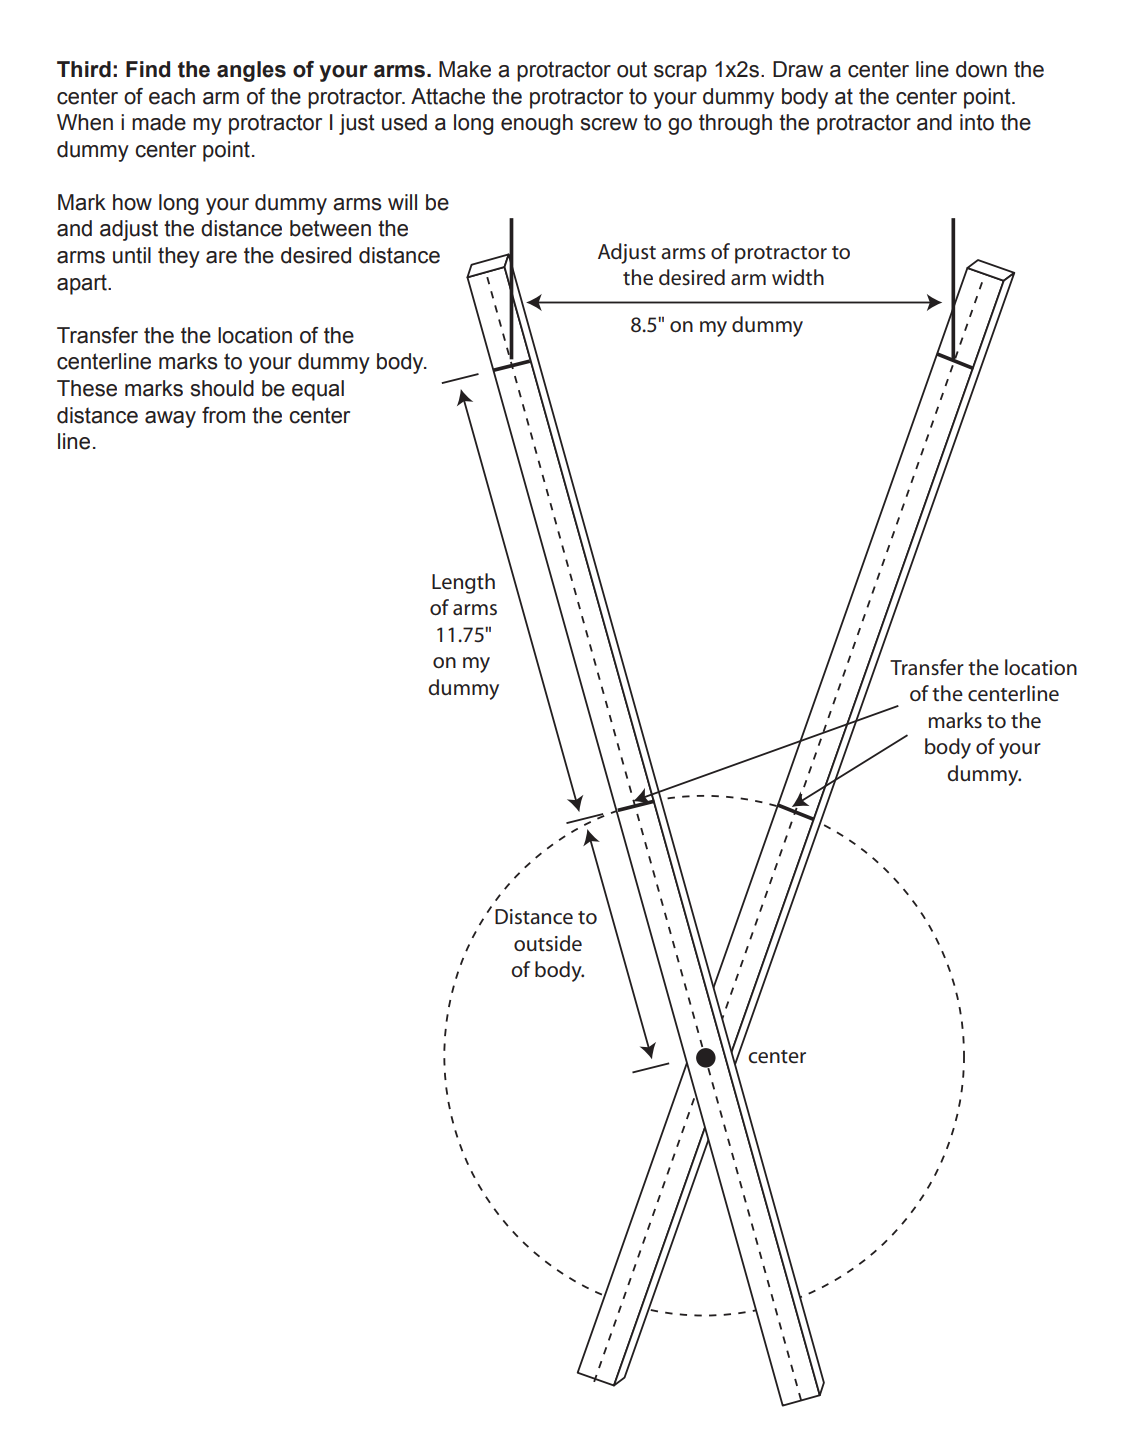  Describe the element at coordinates (87, 388) in the screenshot. I see `These` at that location.
